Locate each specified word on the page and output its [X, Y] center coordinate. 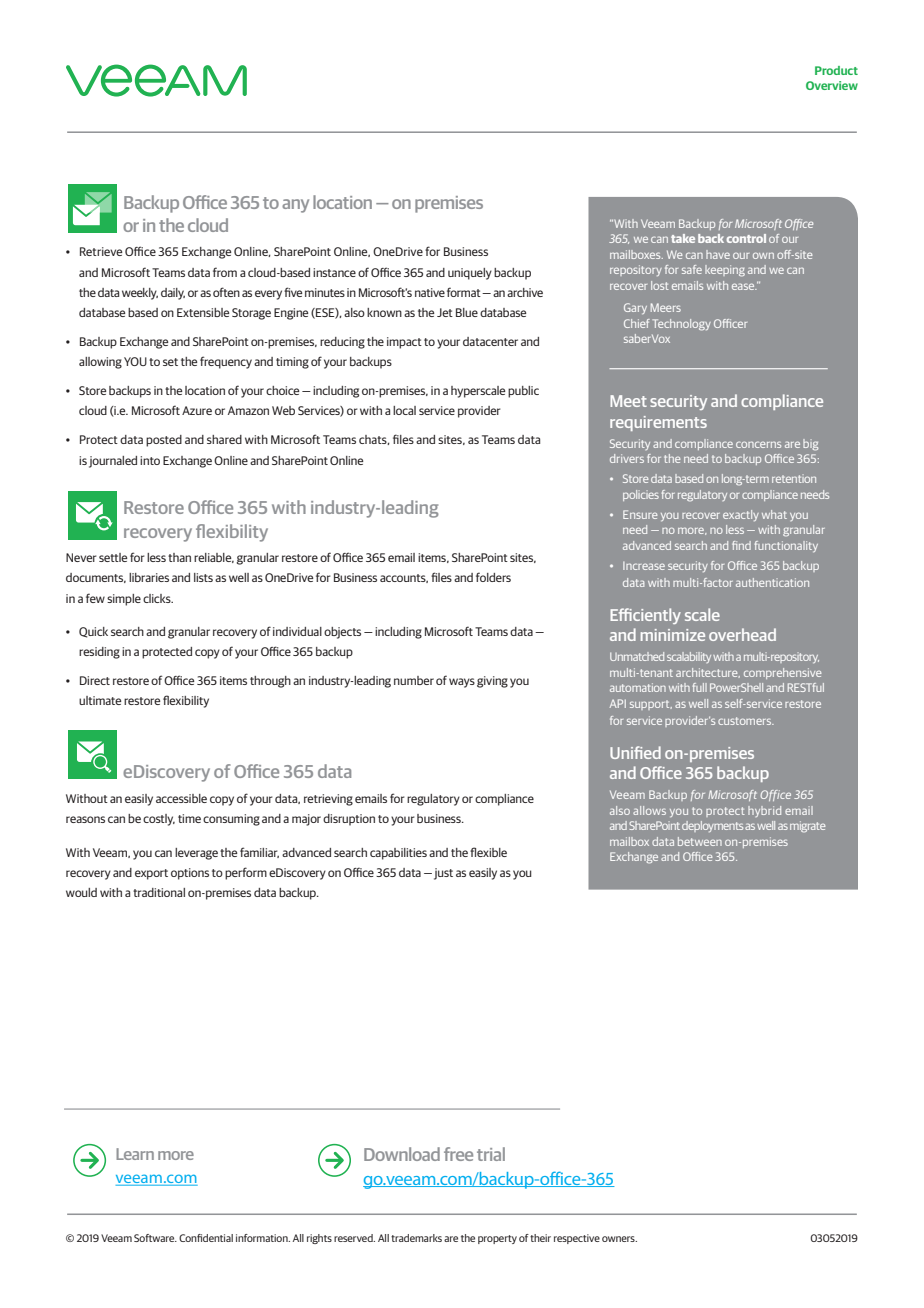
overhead [742, 634]
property [497, 1239]
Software [155, 1238]
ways [462, 683]
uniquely [470, 274]
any [295, 206]
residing [99, 653]
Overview [832, 85]
